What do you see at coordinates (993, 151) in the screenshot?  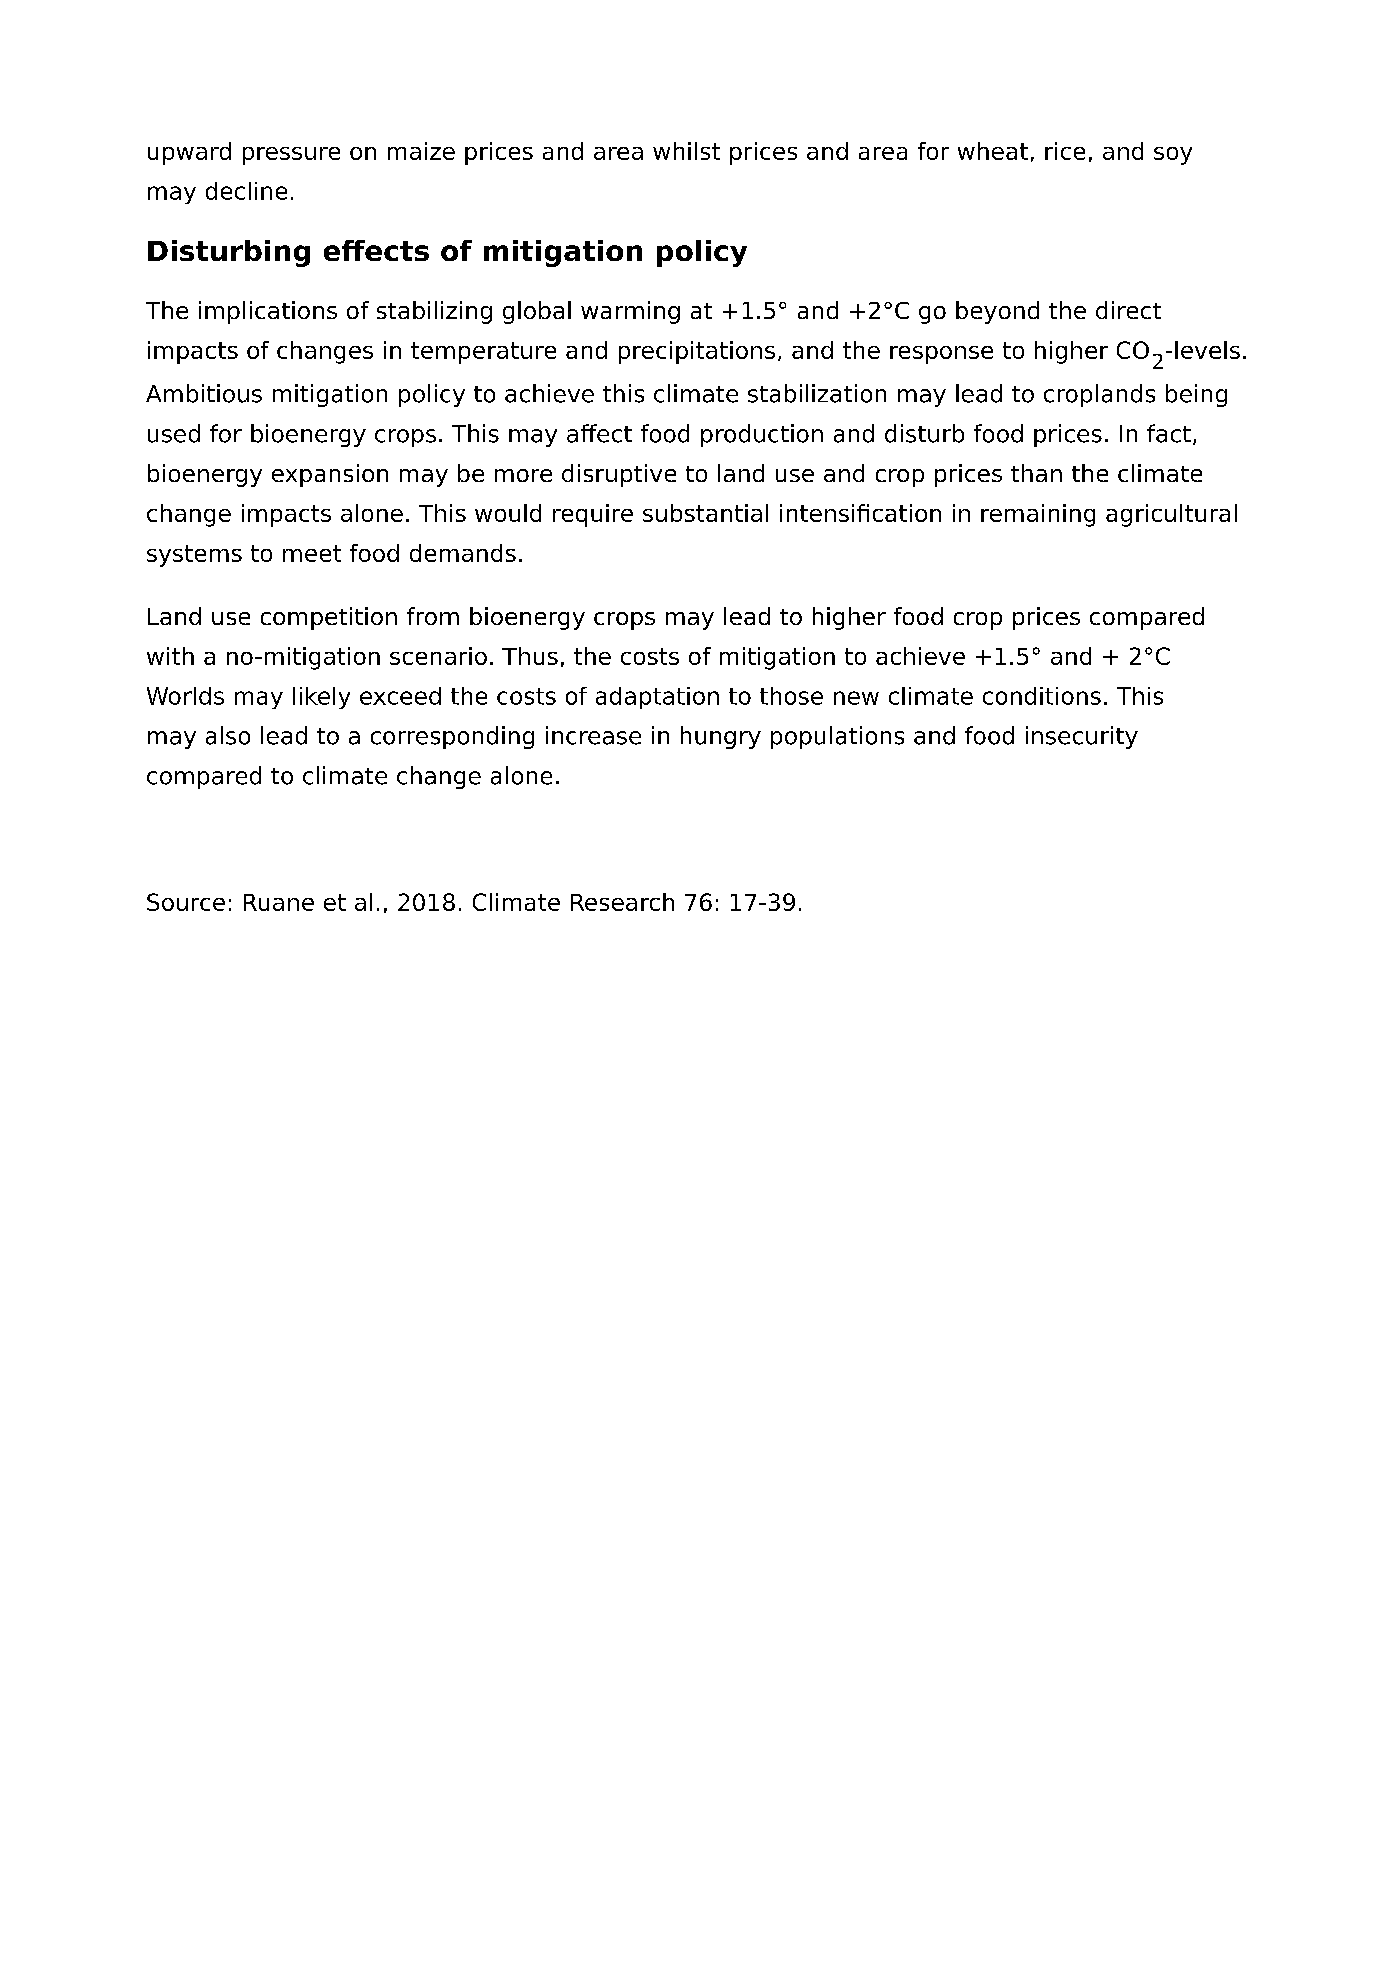 I see `wheat` at bounding box center [993, 151].
